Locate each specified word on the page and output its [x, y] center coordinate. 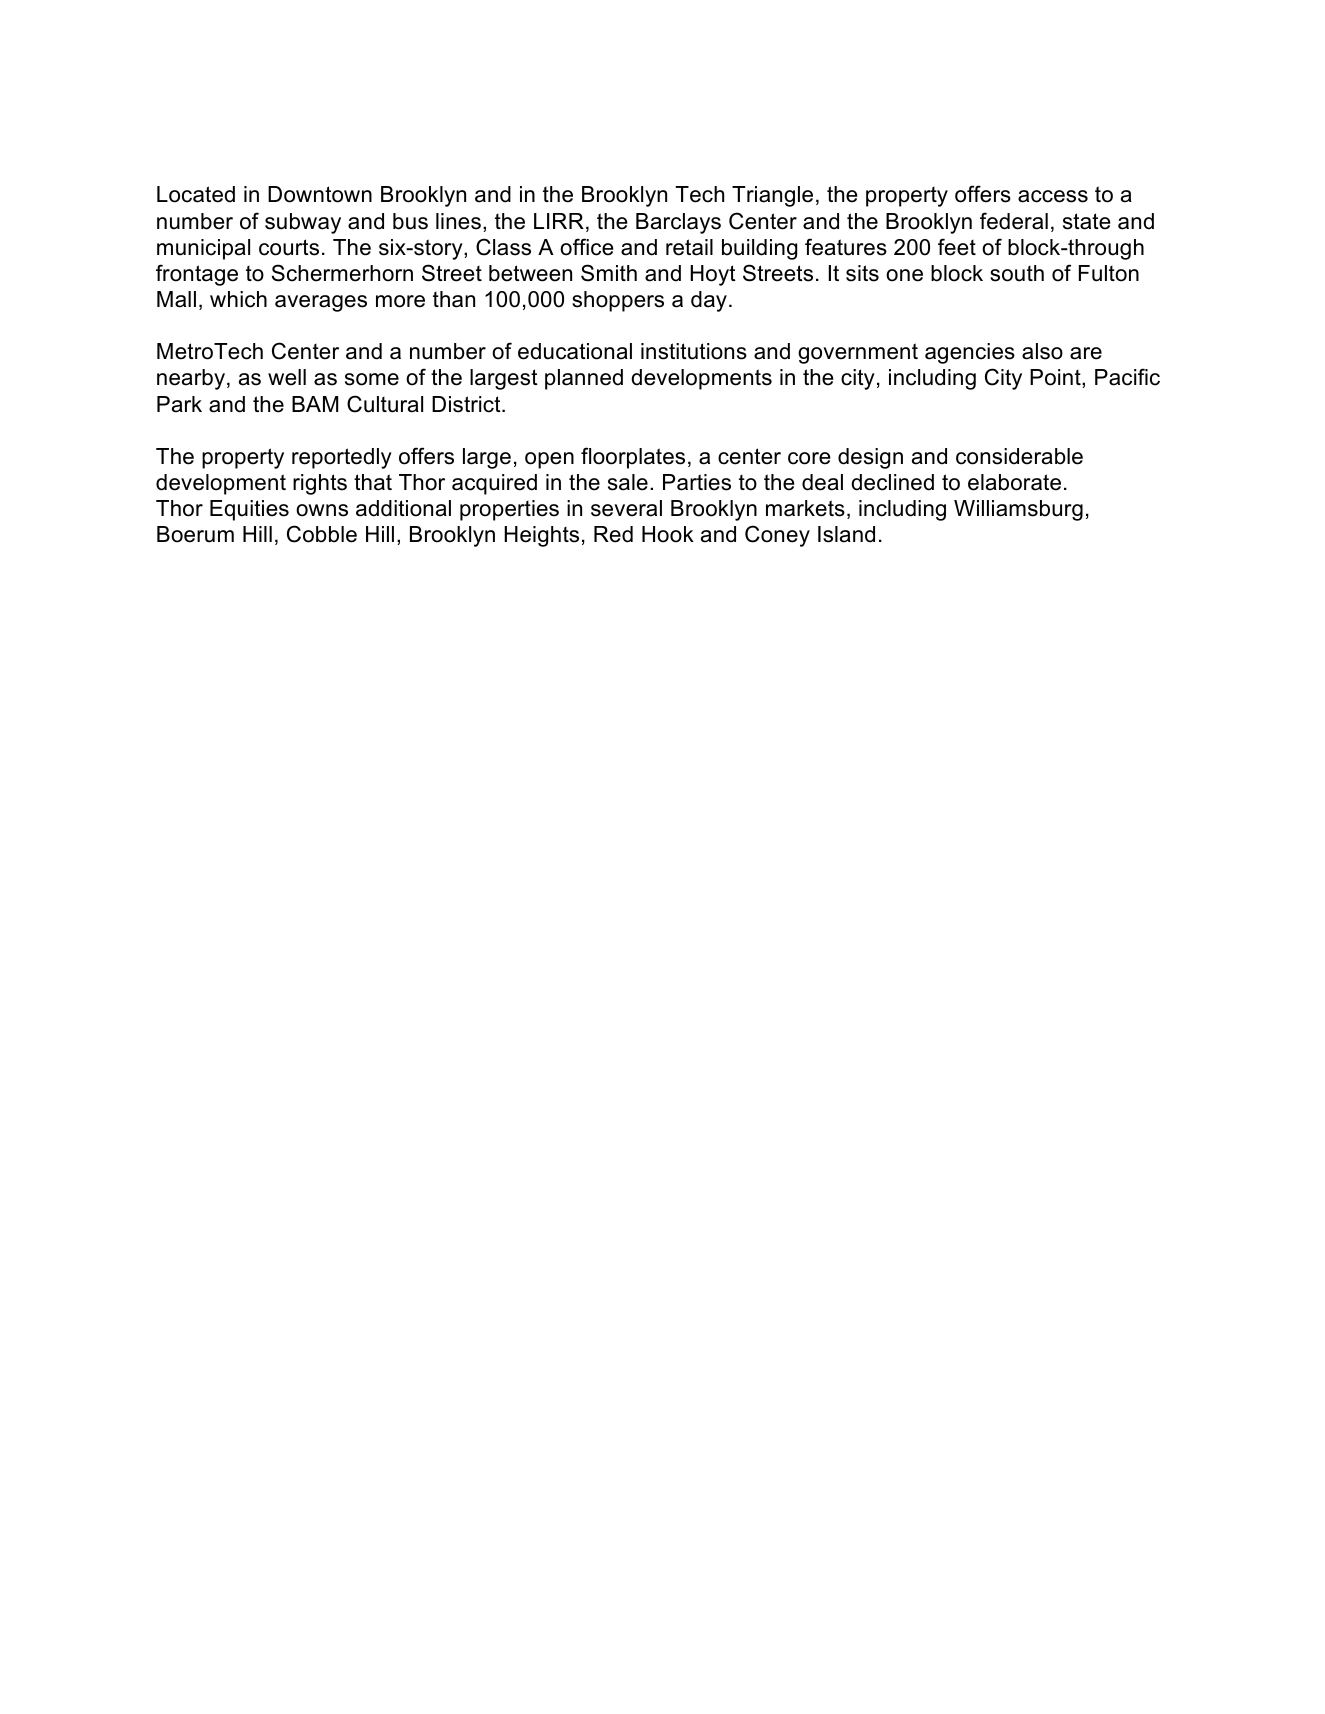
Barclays [678, 223]
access [1053, 196]
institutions [694, 351]
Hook [668, 534]
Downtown [320, 194]
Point [1056, 377]
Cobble [322, 534]
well [287, 377]
